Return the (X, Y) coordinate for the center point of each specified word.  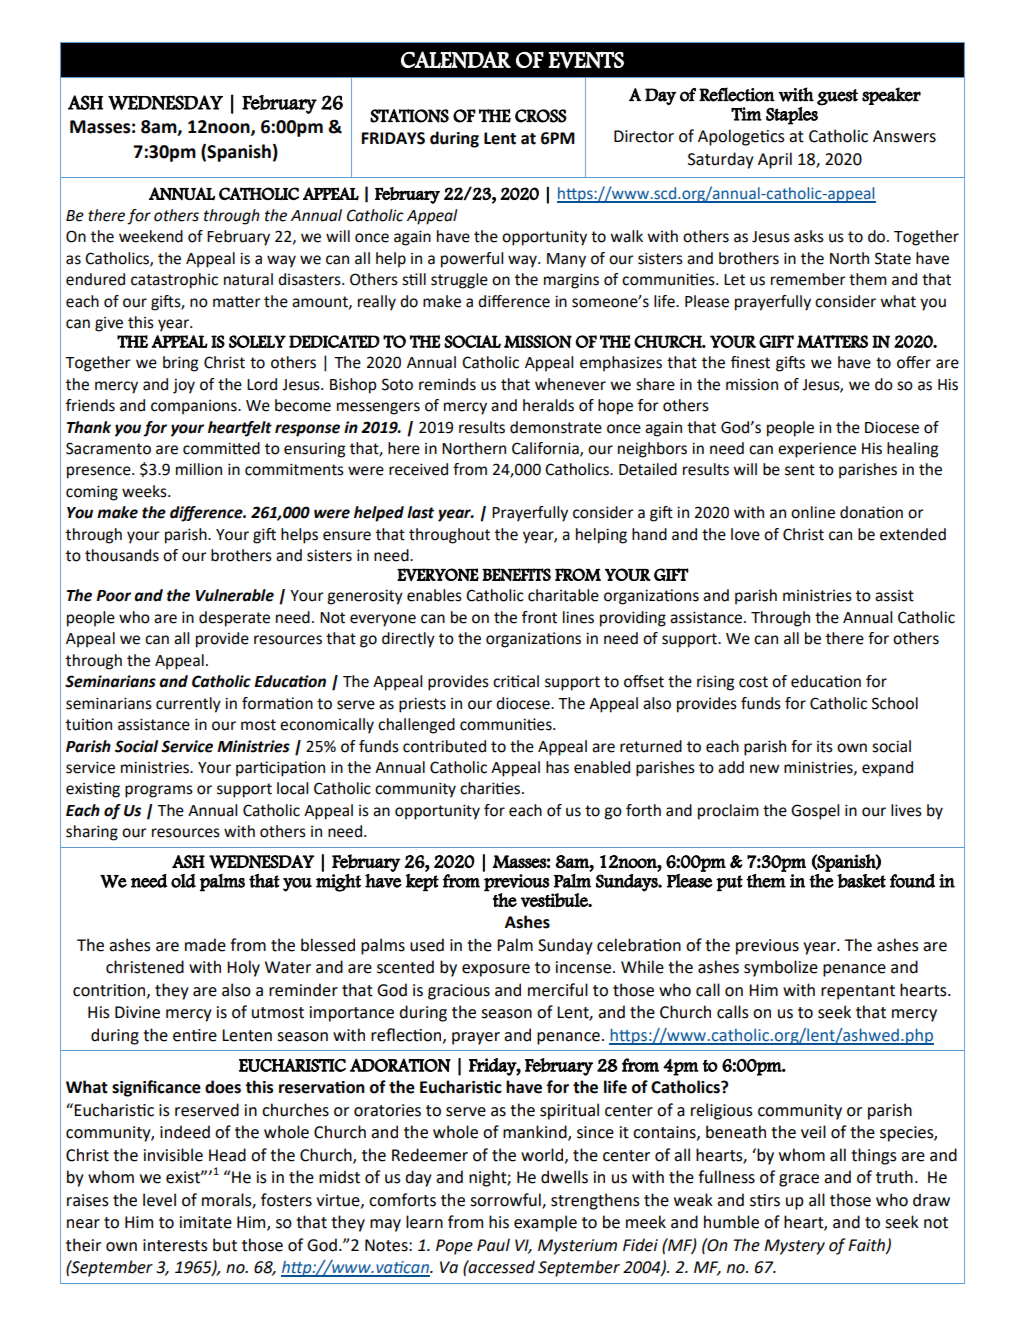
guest (837, 97)
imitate (206, 1222)
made (205, 945)
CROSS (541, 116)
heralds (548, 405)
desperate (234, 619)
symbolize (781, 968)
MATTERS (832, 341)
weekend (151, 236)
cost (753, 682)
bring (180, 364)
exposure (496, 970)
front (539, 617)
